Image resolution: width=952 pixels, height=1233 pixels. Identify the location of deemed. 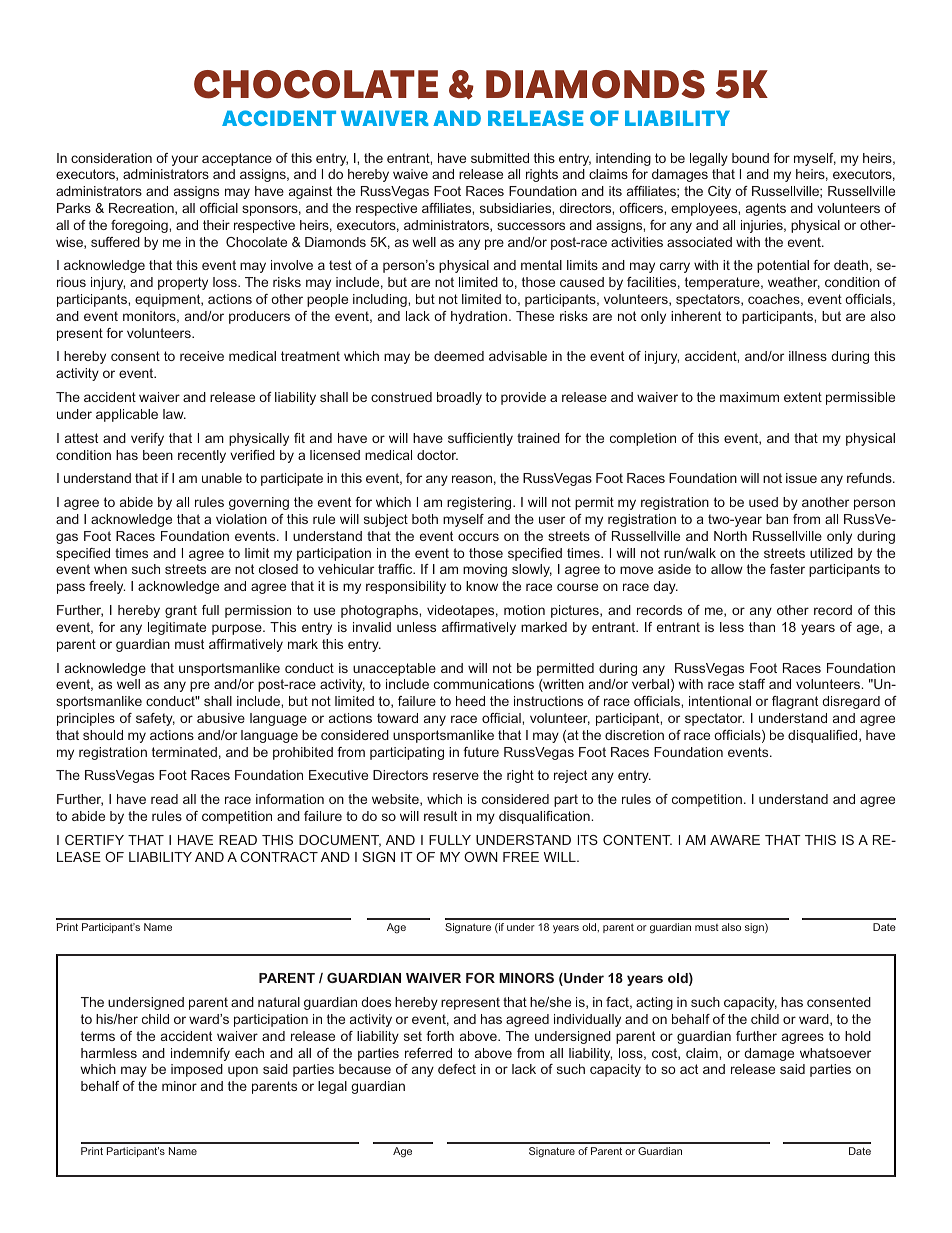
(459, 356).
